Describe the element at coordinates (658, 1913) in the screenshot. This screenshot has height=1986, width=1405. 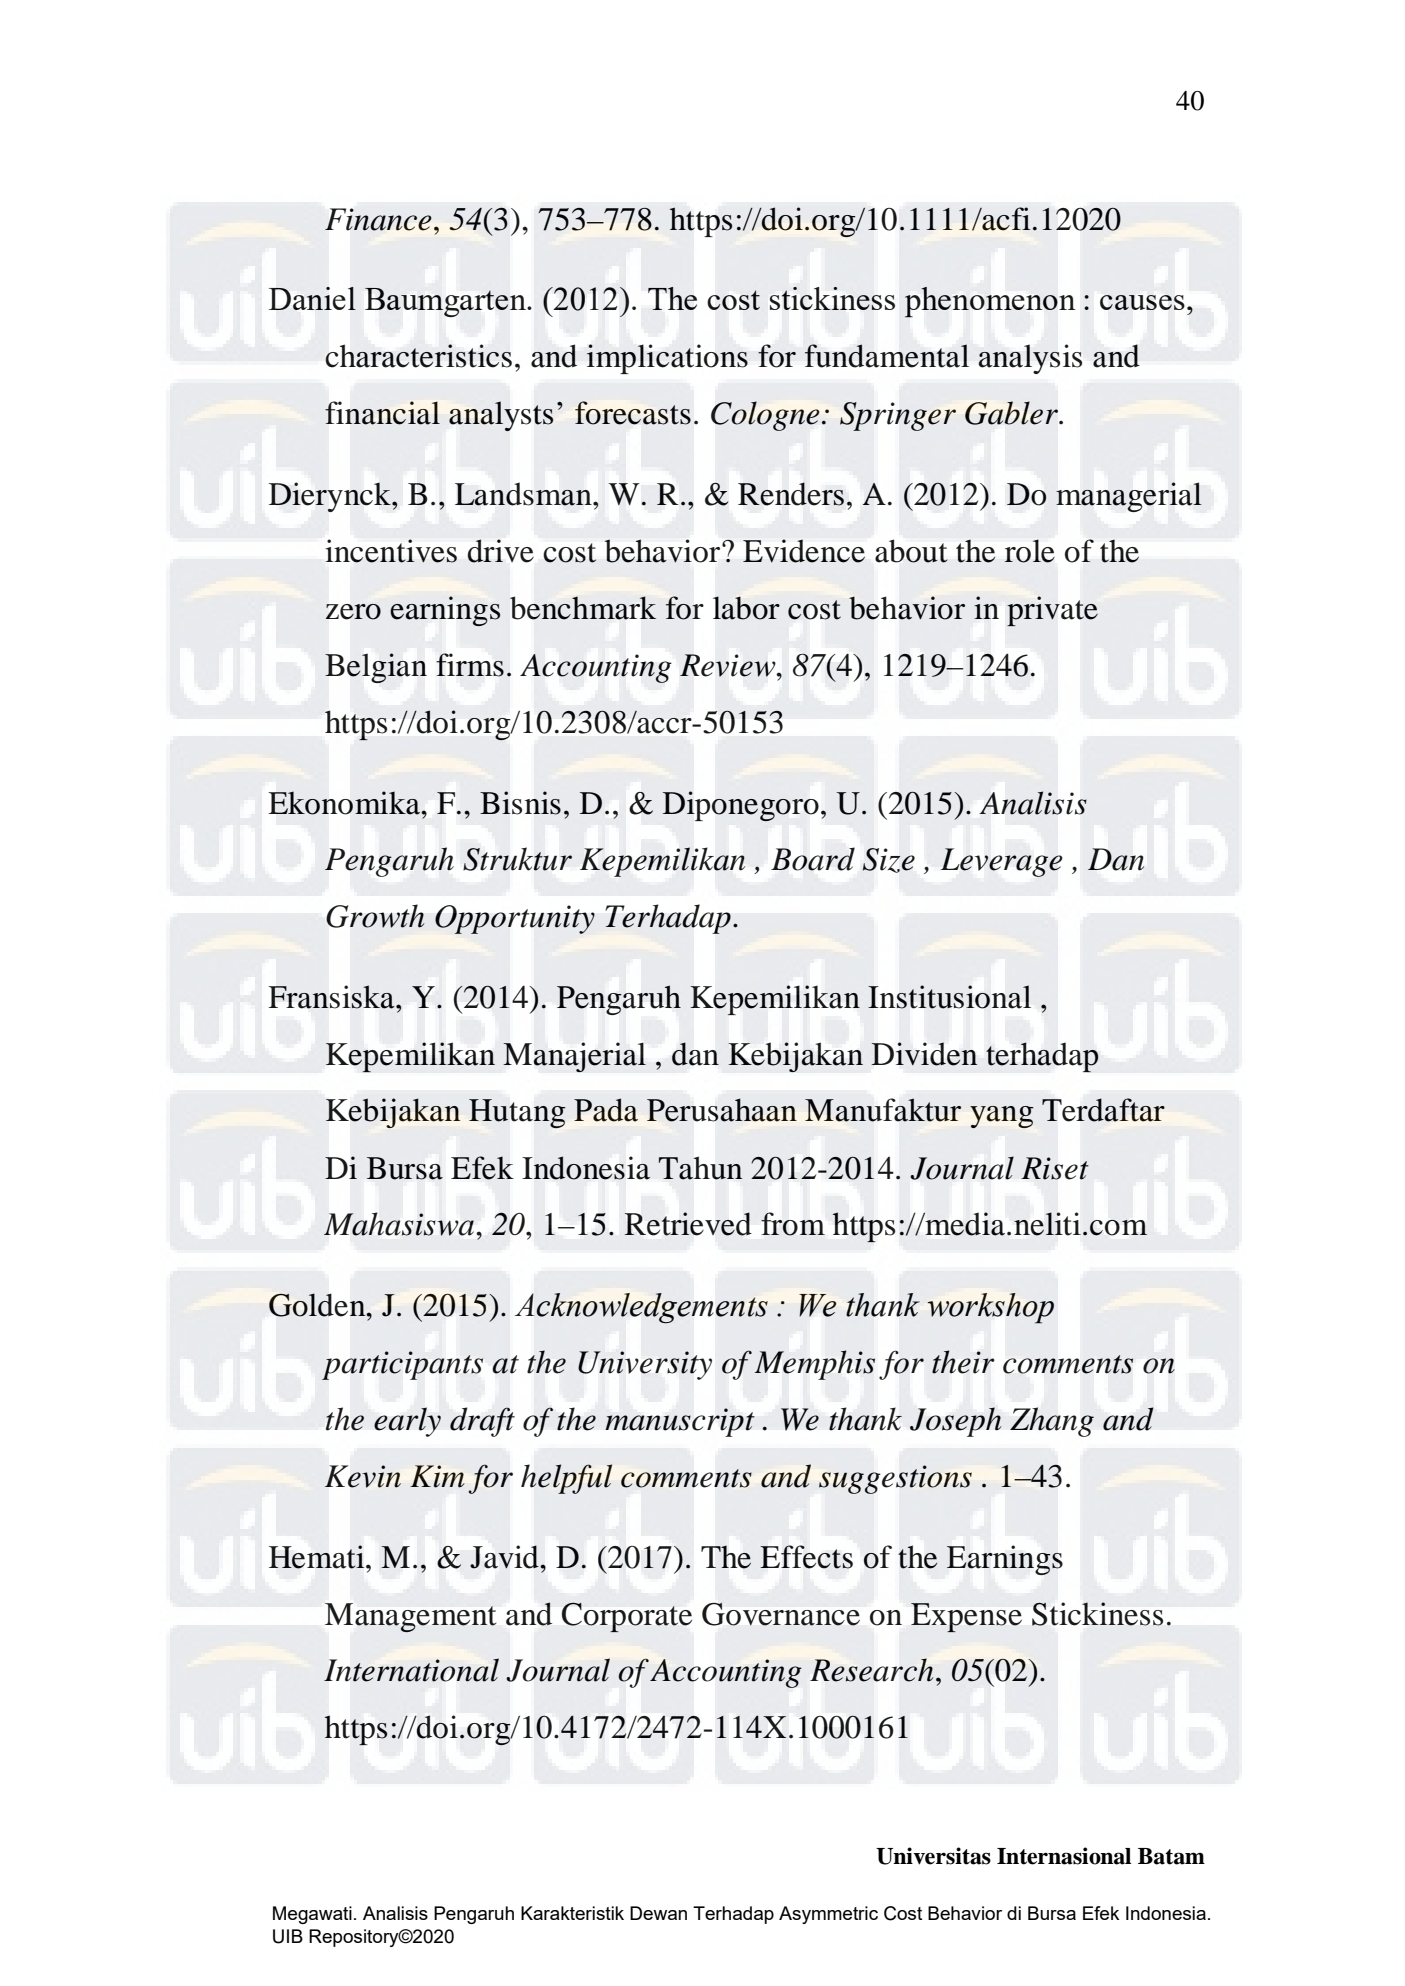
I see `Dewan` at that location.
